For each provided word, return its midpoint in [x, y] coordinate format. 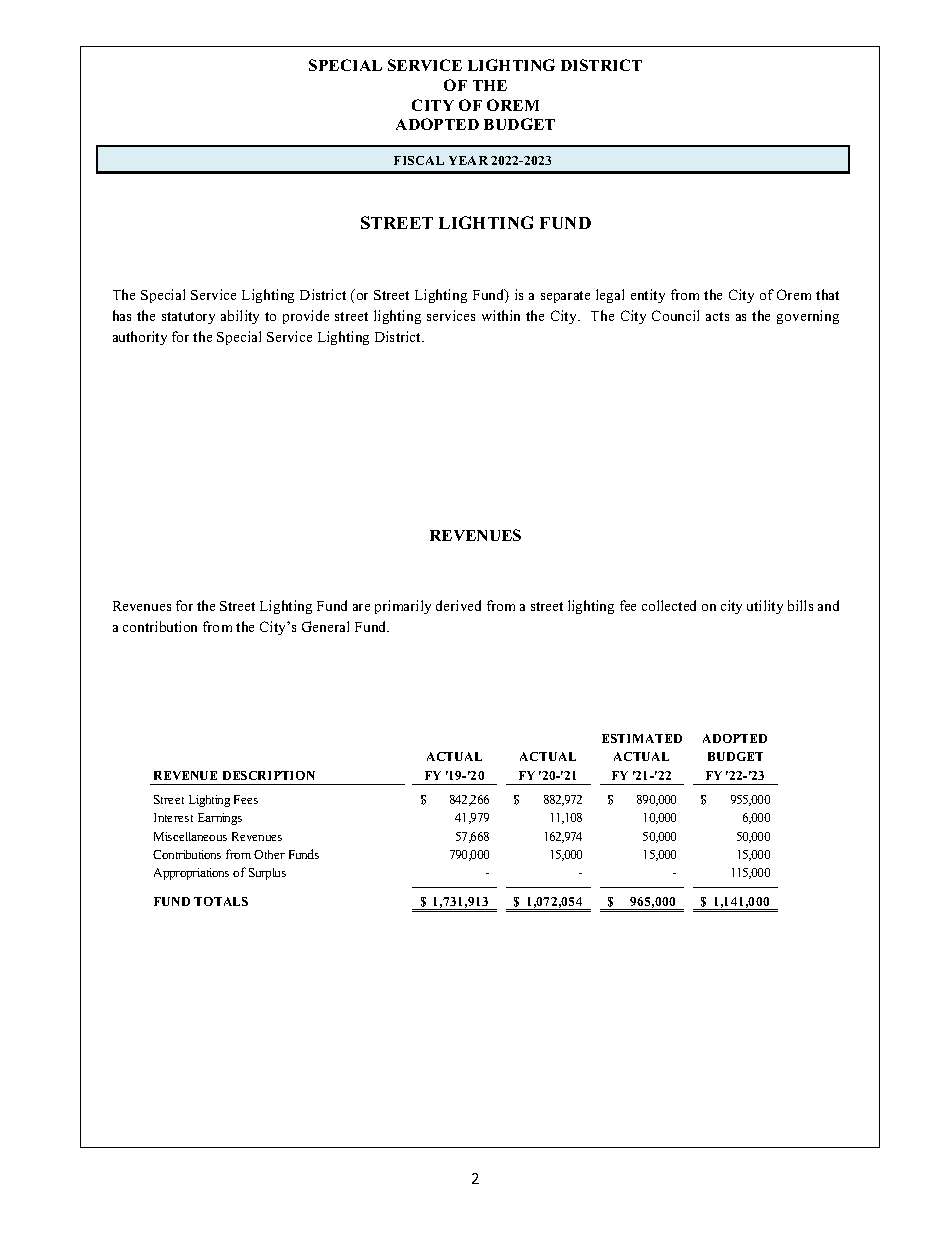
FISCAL [419, 160]
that [827, 294]
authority [140, 338]
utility [765, 607]
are [361, 607]
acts [717, 316]
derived [458, 605]
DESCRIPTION [269, 775]
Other [269, 854]
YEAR [468, 160]
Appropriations [191, 874]
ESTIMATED [642, 738]
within [501, 315]
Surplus [267, 874]
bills [800, 605]
